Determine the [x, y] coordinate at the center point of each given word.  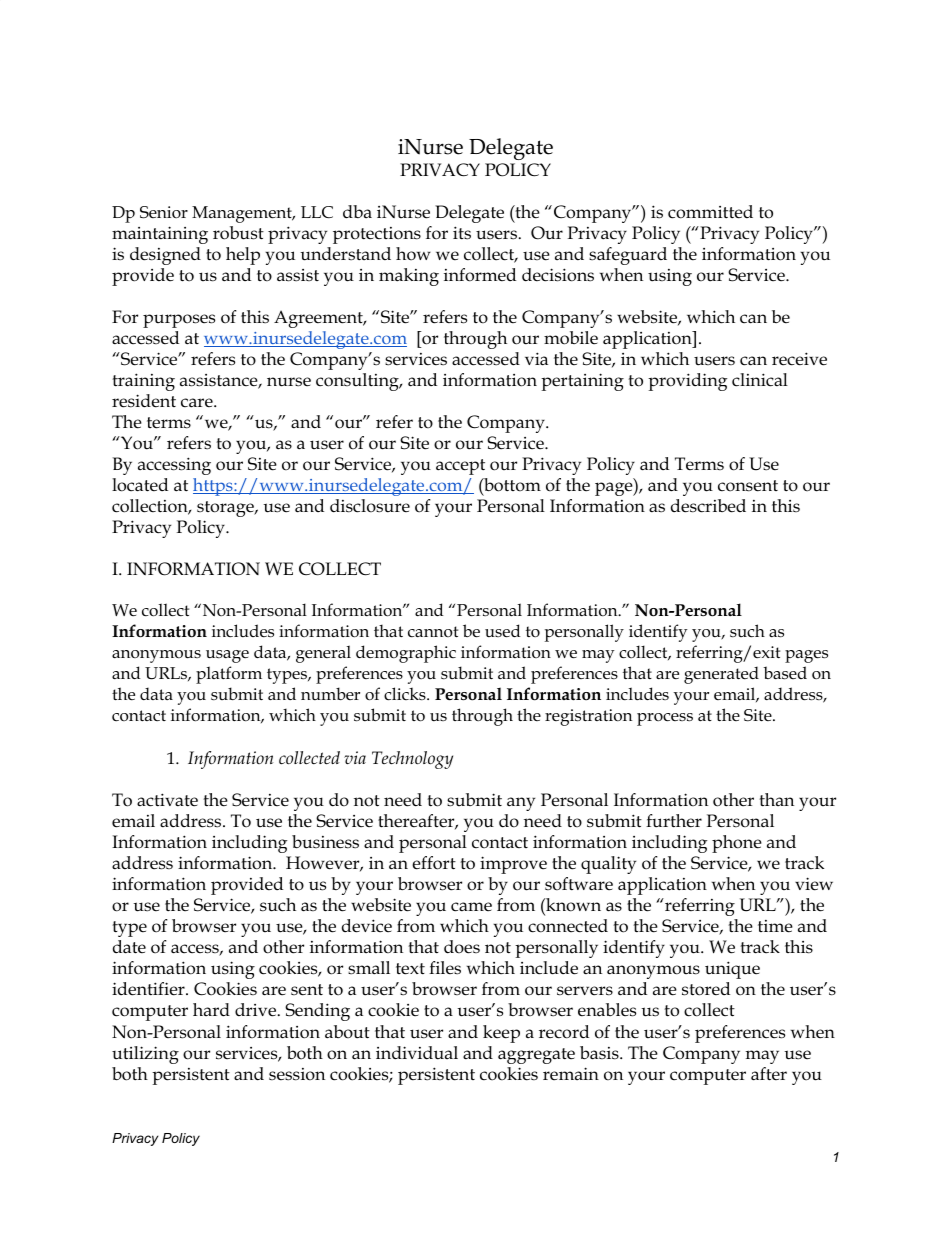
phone [737, 844]
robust [238, 233]
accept [460, 467]
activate [167, 800]
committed [710, 212]
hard [211, 1010]
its [462, 233]
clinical [760, 380]
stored [706, 989]
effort [434, 863]
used [502, 631]
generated [721, 675]
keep [501, 1034]
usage [227, 656]
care [198, 403]
